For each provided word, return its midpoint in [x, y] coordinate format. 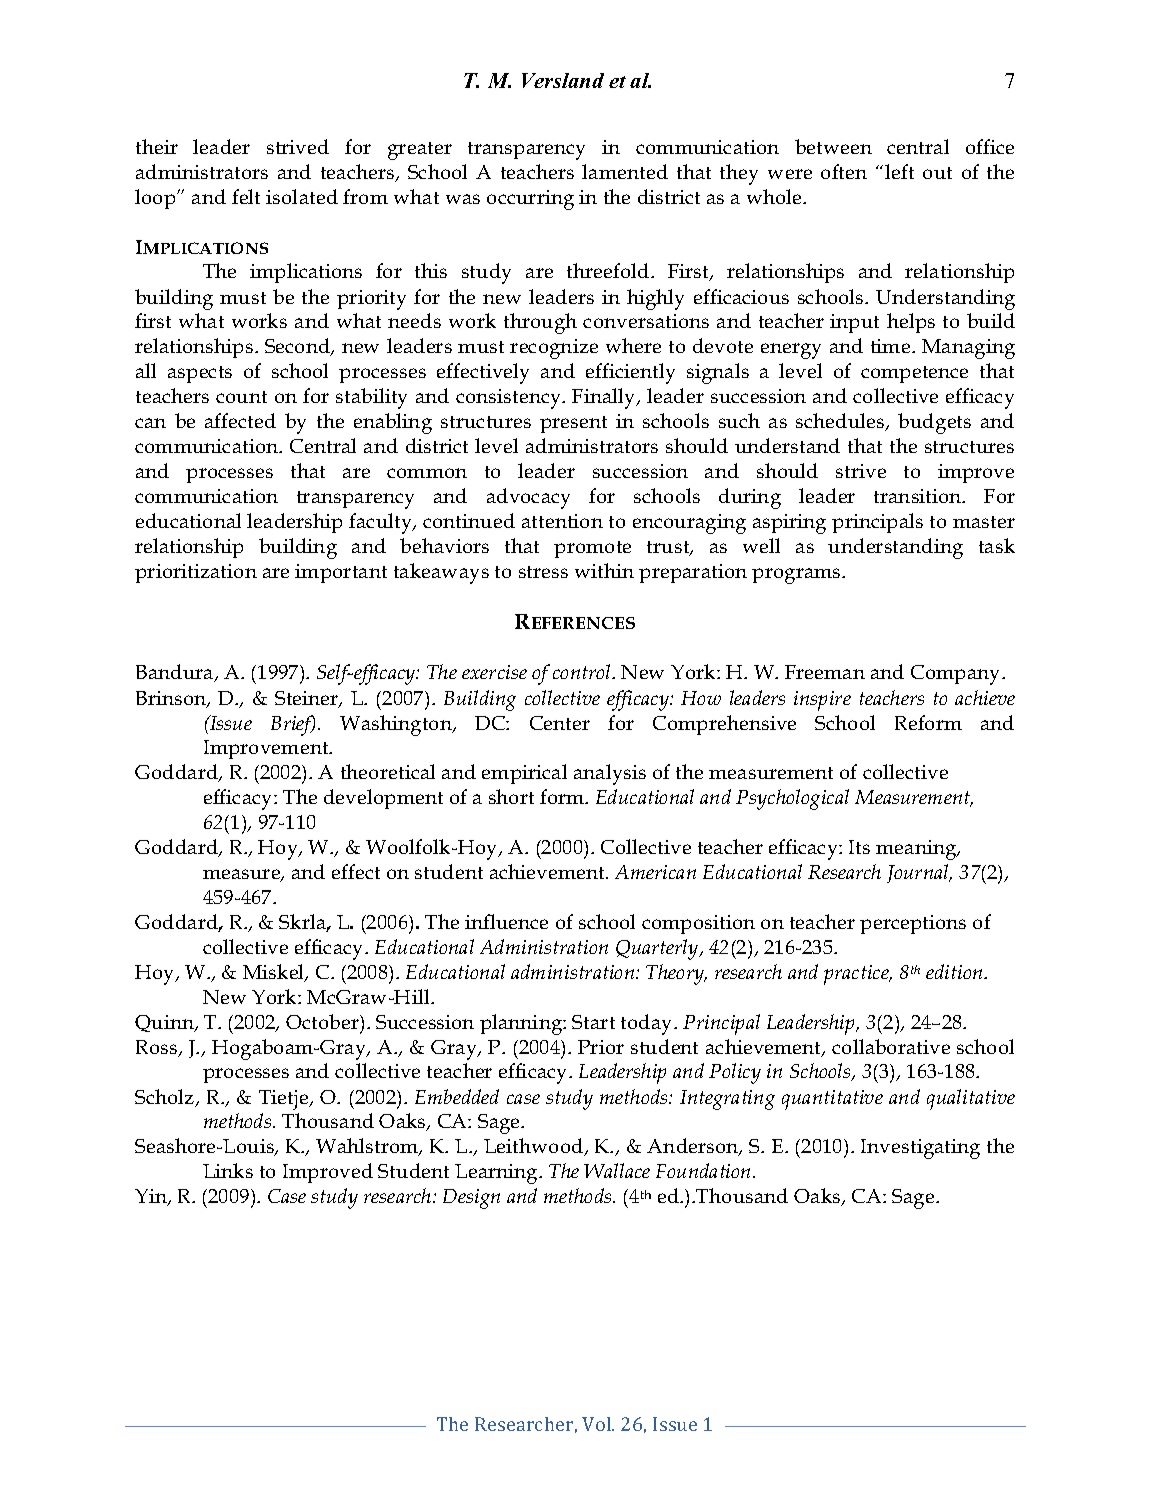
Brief [293, 725]
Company [957, 675]
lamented [625, 171]
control [583, 671]
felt [246, 196]
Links [228, 1170]
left [899, 171]
